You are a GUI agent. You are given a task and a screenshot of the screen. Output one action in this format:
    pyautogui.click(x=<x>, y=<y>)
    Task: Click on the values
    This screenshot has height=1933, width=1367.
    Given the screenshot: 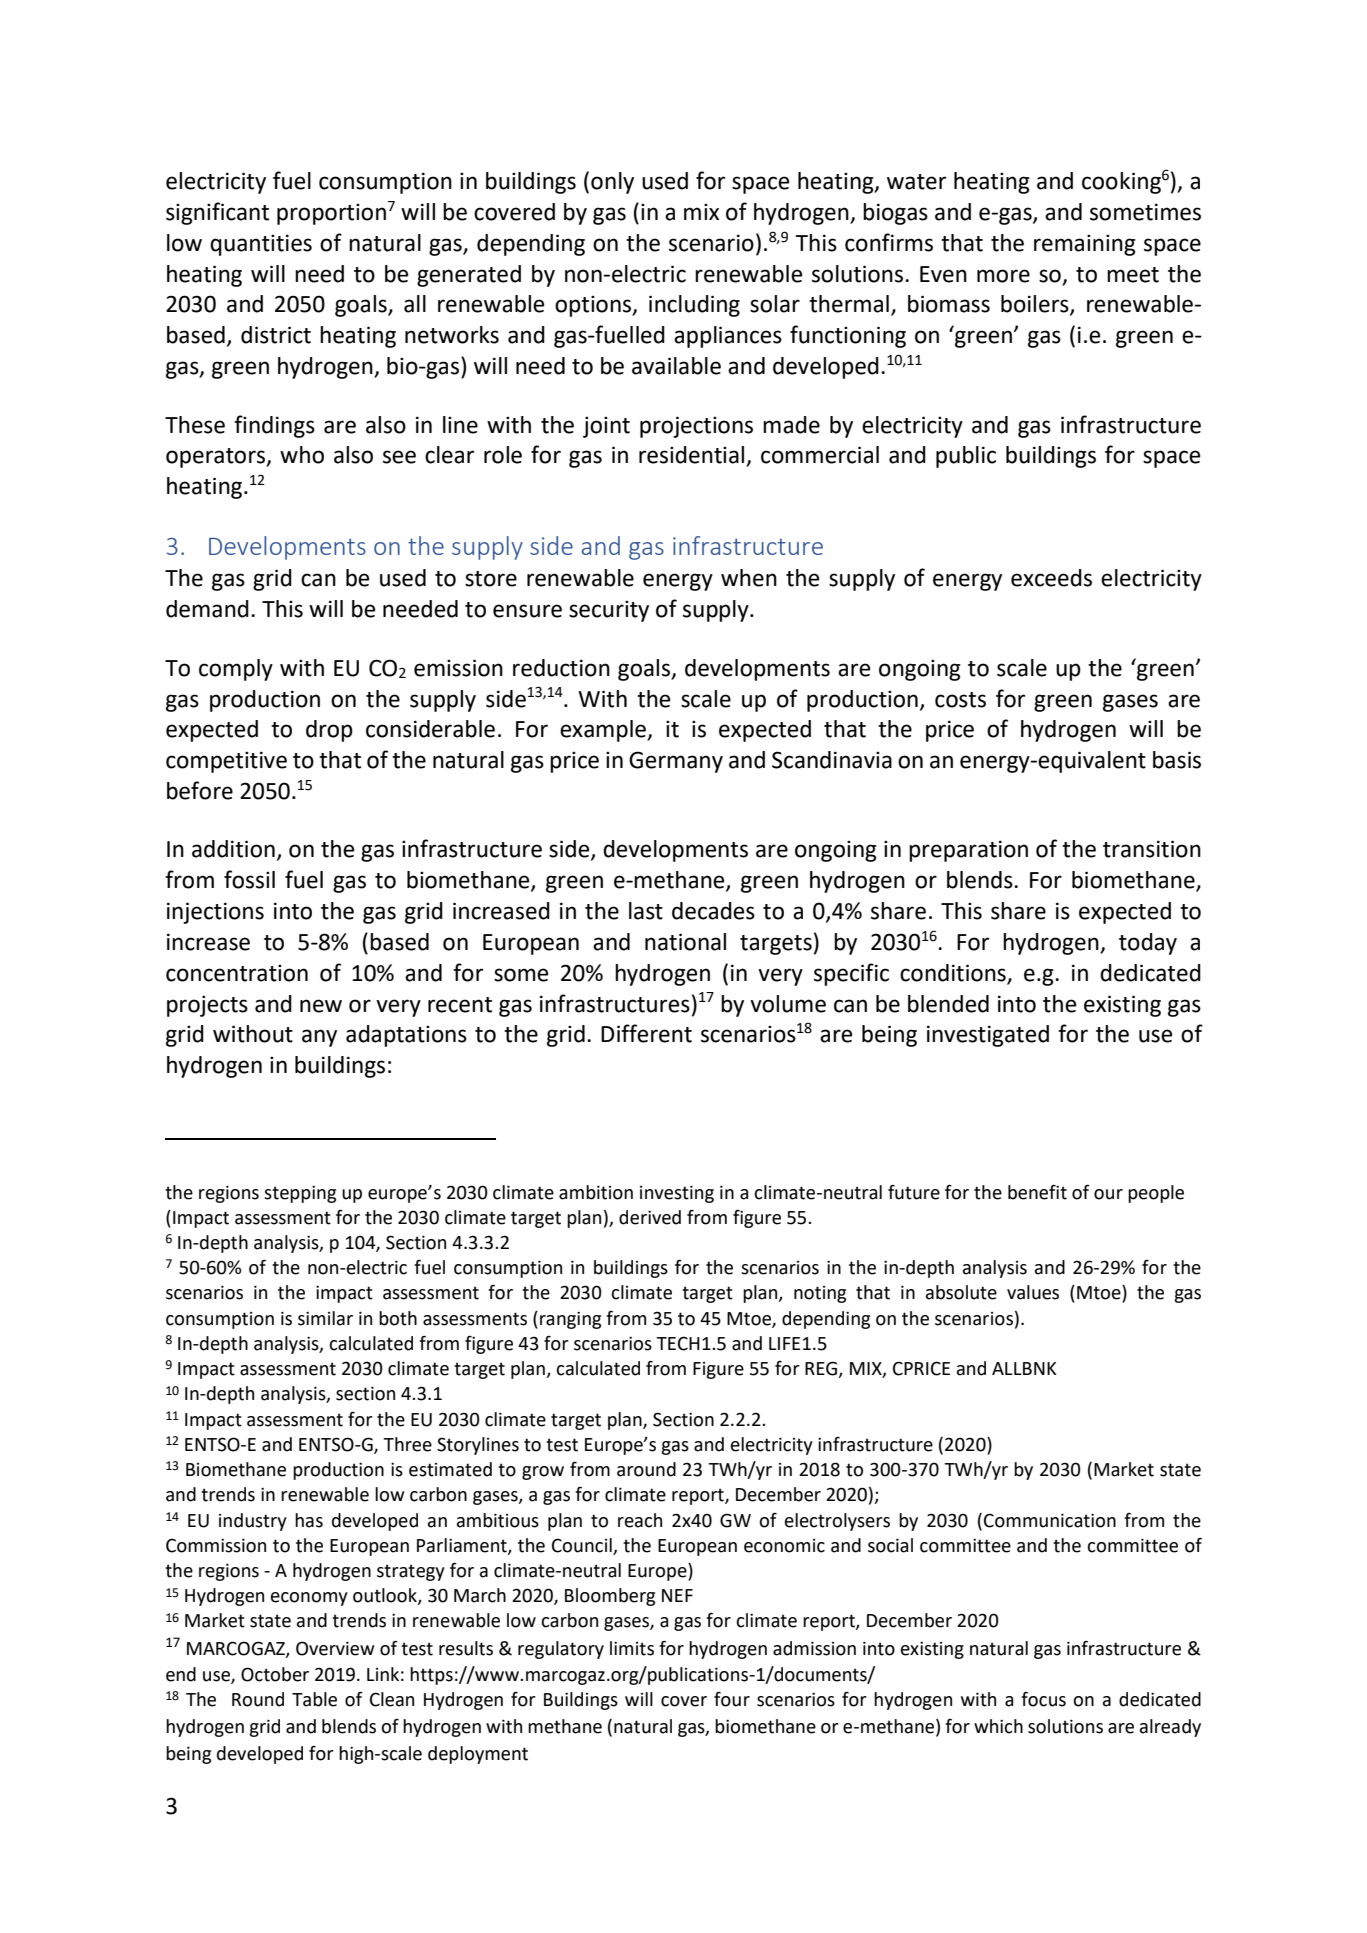 What is the action you would take?
    pyautogui.click(x=1033, y=1292)
